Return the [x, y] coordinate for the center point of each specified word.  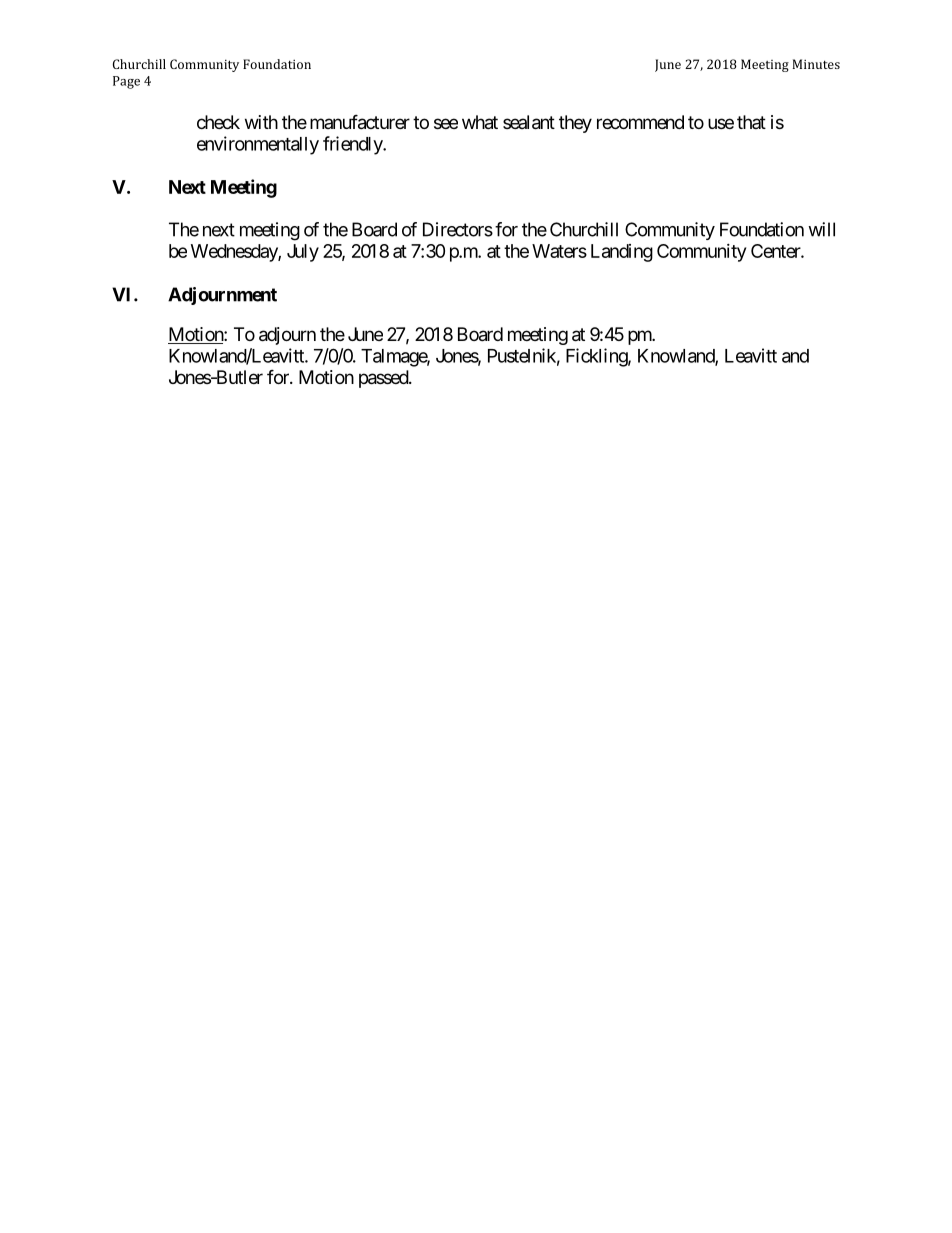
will [821, 229]
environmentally [258, 145]
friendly [353, 145]
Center [776, 251]
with [261, 122]
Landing [622, 253]
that [751, 122]
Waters [559, 251]
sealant [529, 122]
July [303, 253]
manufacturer [360, 122]
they [575, 124]
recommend [640, 122]
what [480, 122]
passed [384, 379]
